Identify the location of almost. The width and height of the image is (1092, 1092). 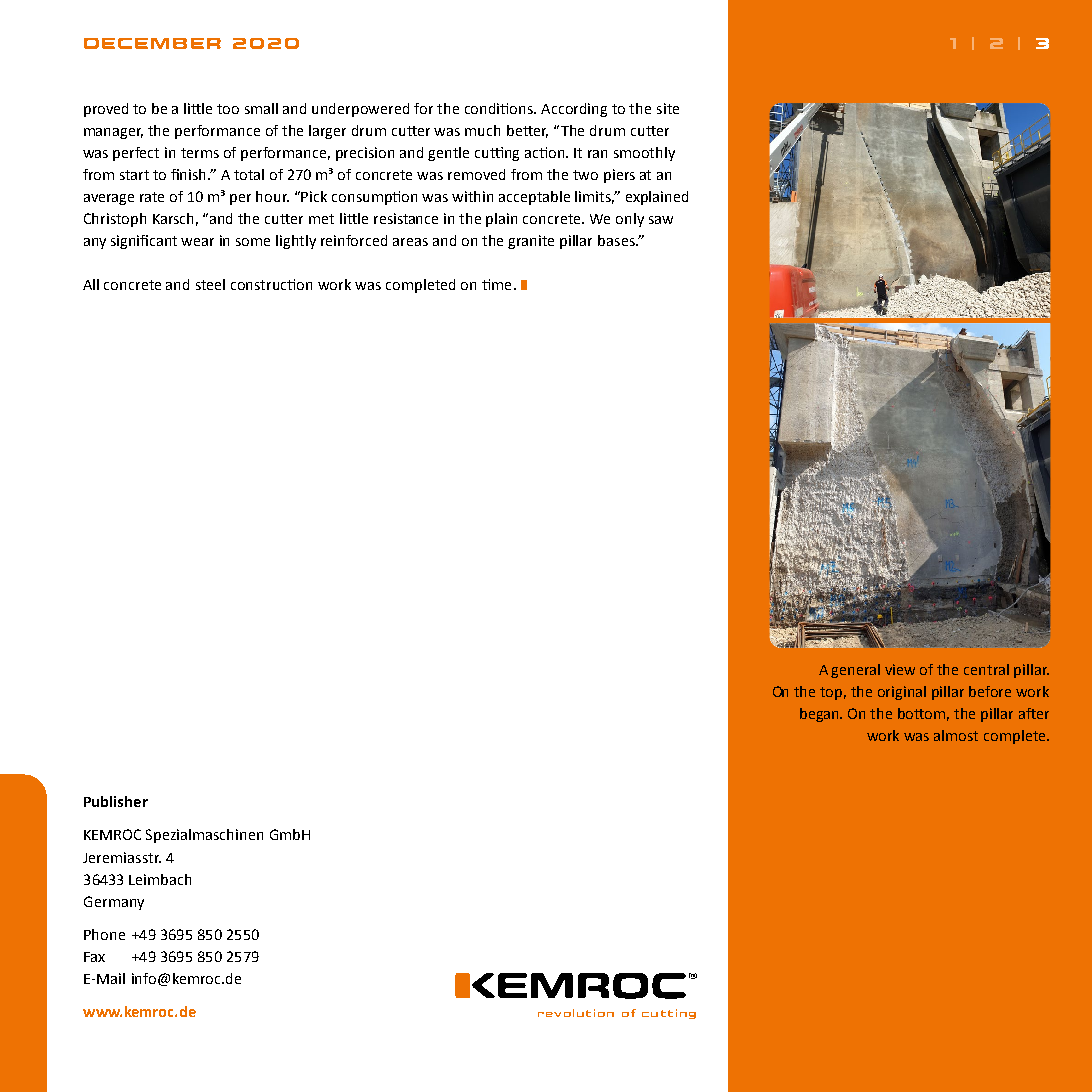
(956, 735).
